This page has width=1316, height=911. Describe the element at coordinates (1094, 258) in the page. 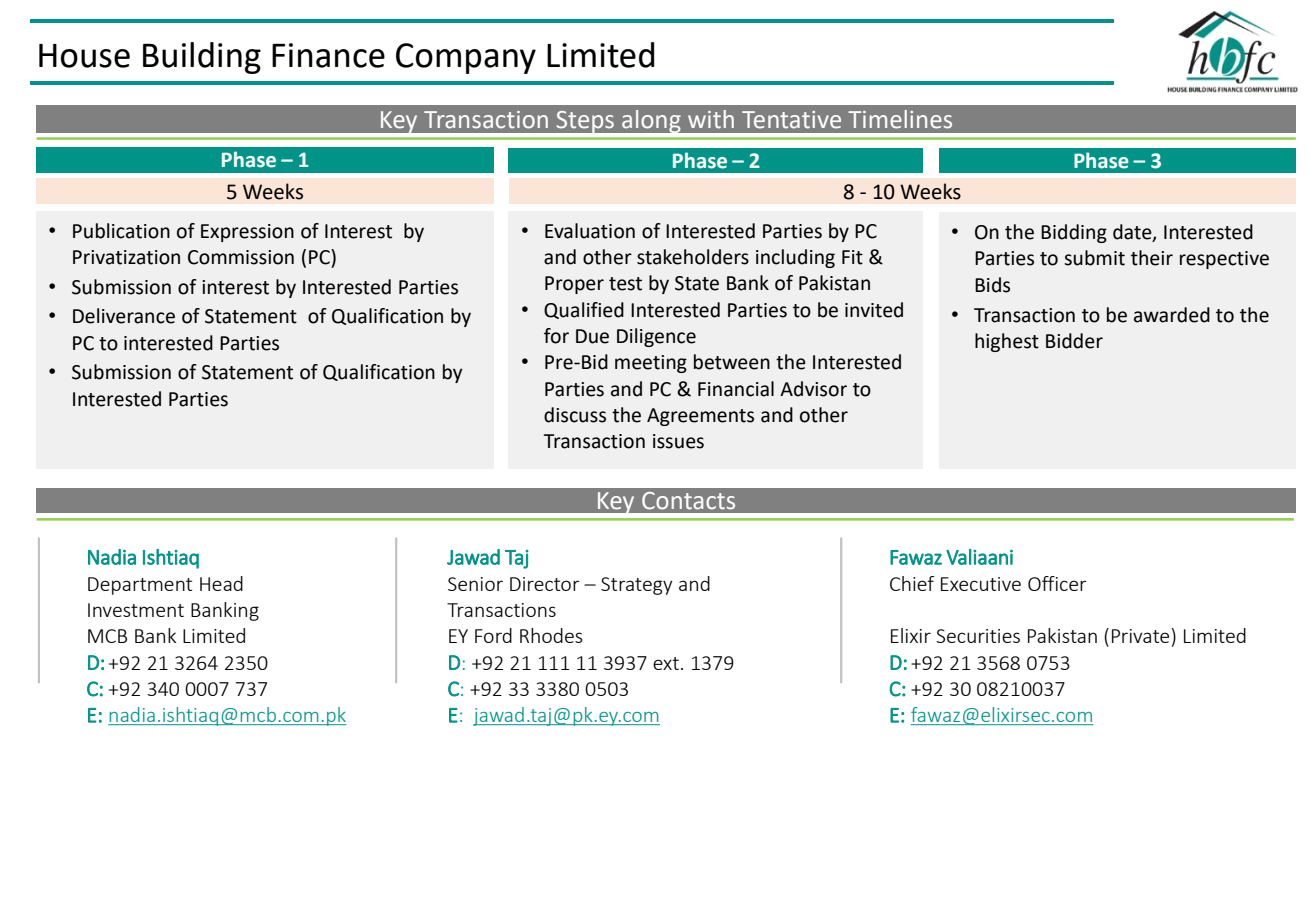

I see `submit` at that location.
